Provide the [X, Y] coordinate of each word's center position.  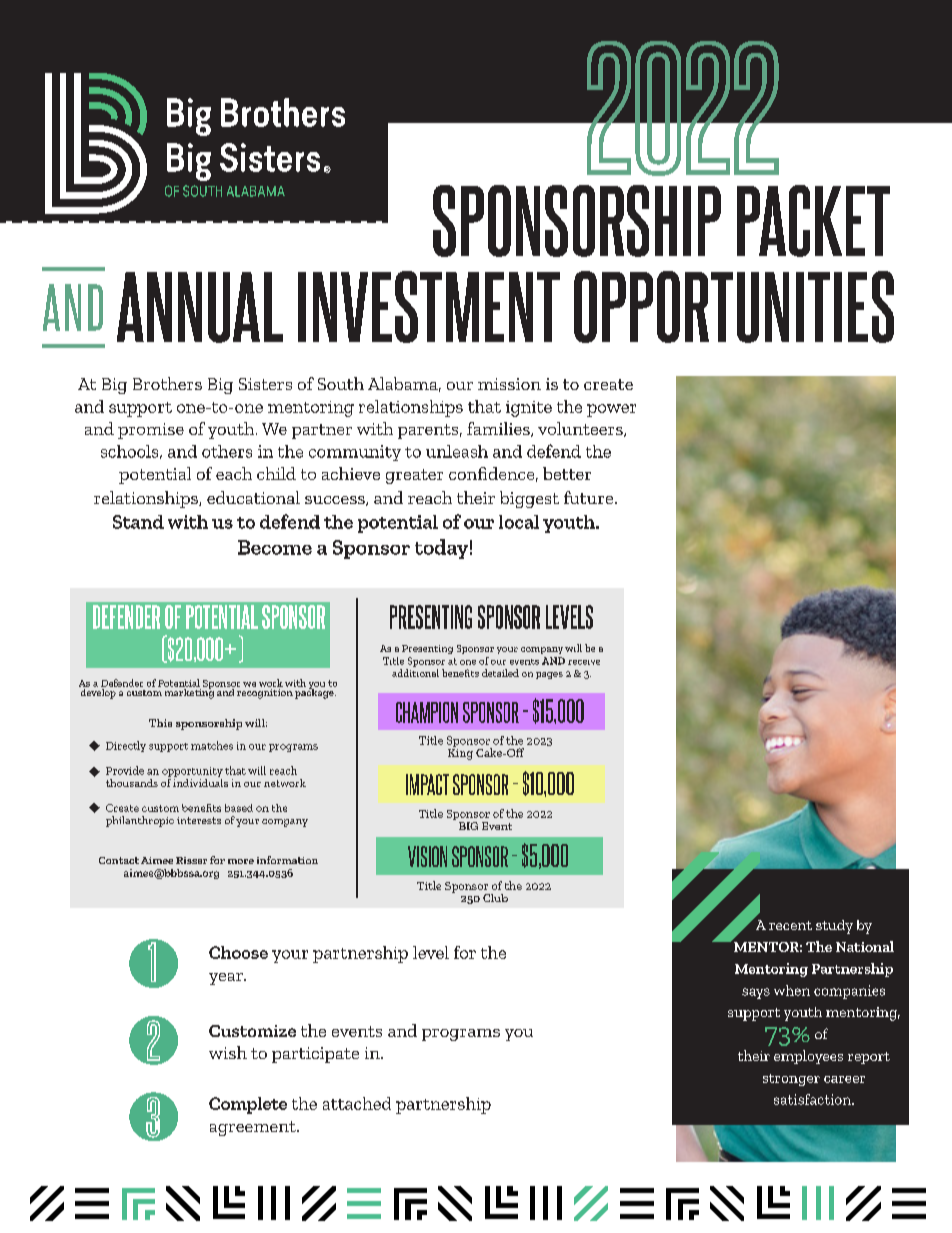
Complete [248, 1105]
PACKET [813, 221]
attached [357, 1103]
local [519, 522]
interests [199, 820]
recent [790, 925]
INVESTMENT [429, 307]
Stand [138, 522]
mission [509, 384]
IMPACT [427, 784]
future [590, 497]
